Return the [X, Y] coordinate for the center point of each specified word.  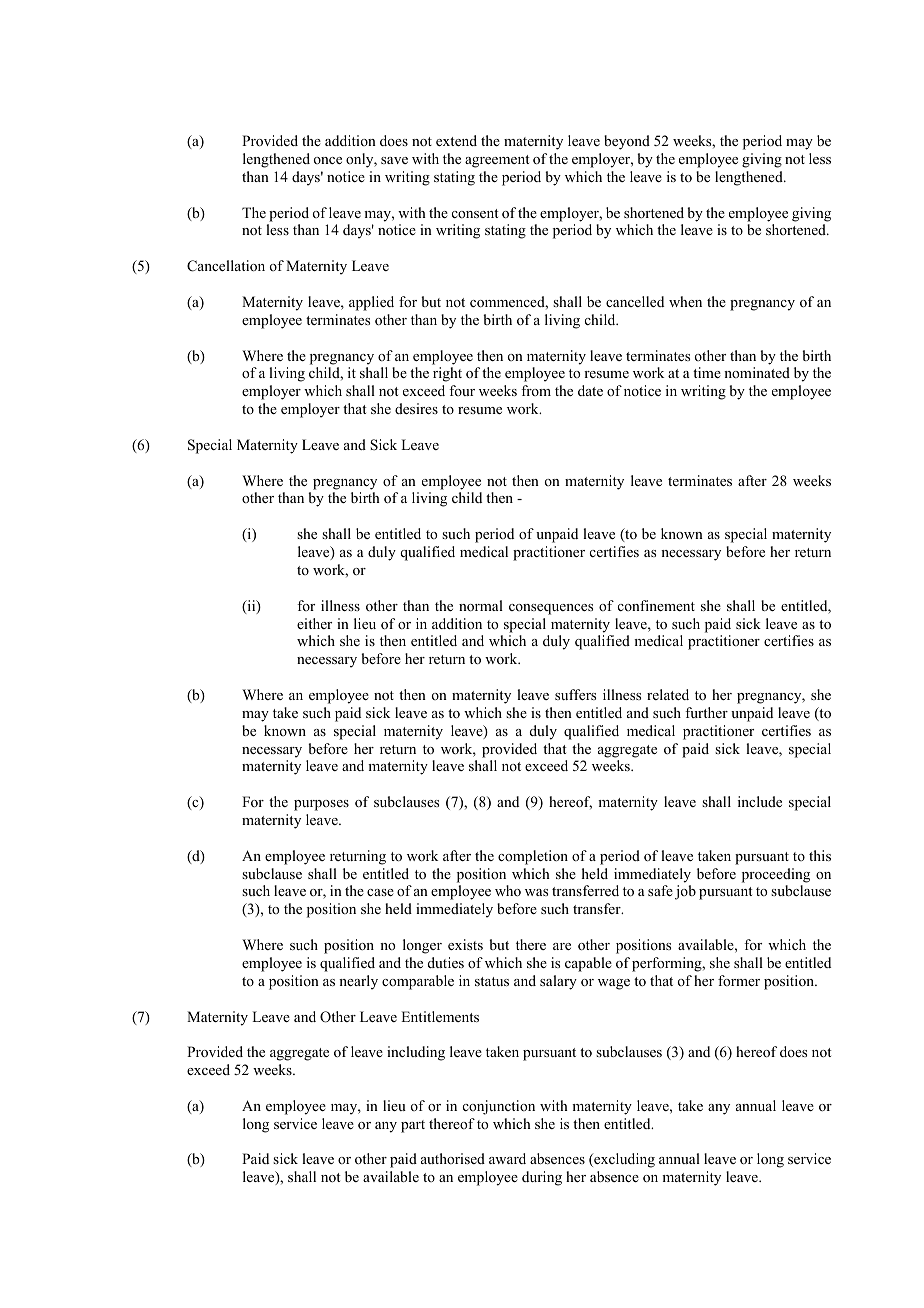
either [314, 623]
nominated [757, 372]
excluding [623, 1160]
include [760, 801]
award [507, 1158]
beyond [627, 142]
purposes [321, 805]
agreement [497, 161]
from [536, 390]
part [413, 1126]
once [328, 160]
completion [533, 857]
